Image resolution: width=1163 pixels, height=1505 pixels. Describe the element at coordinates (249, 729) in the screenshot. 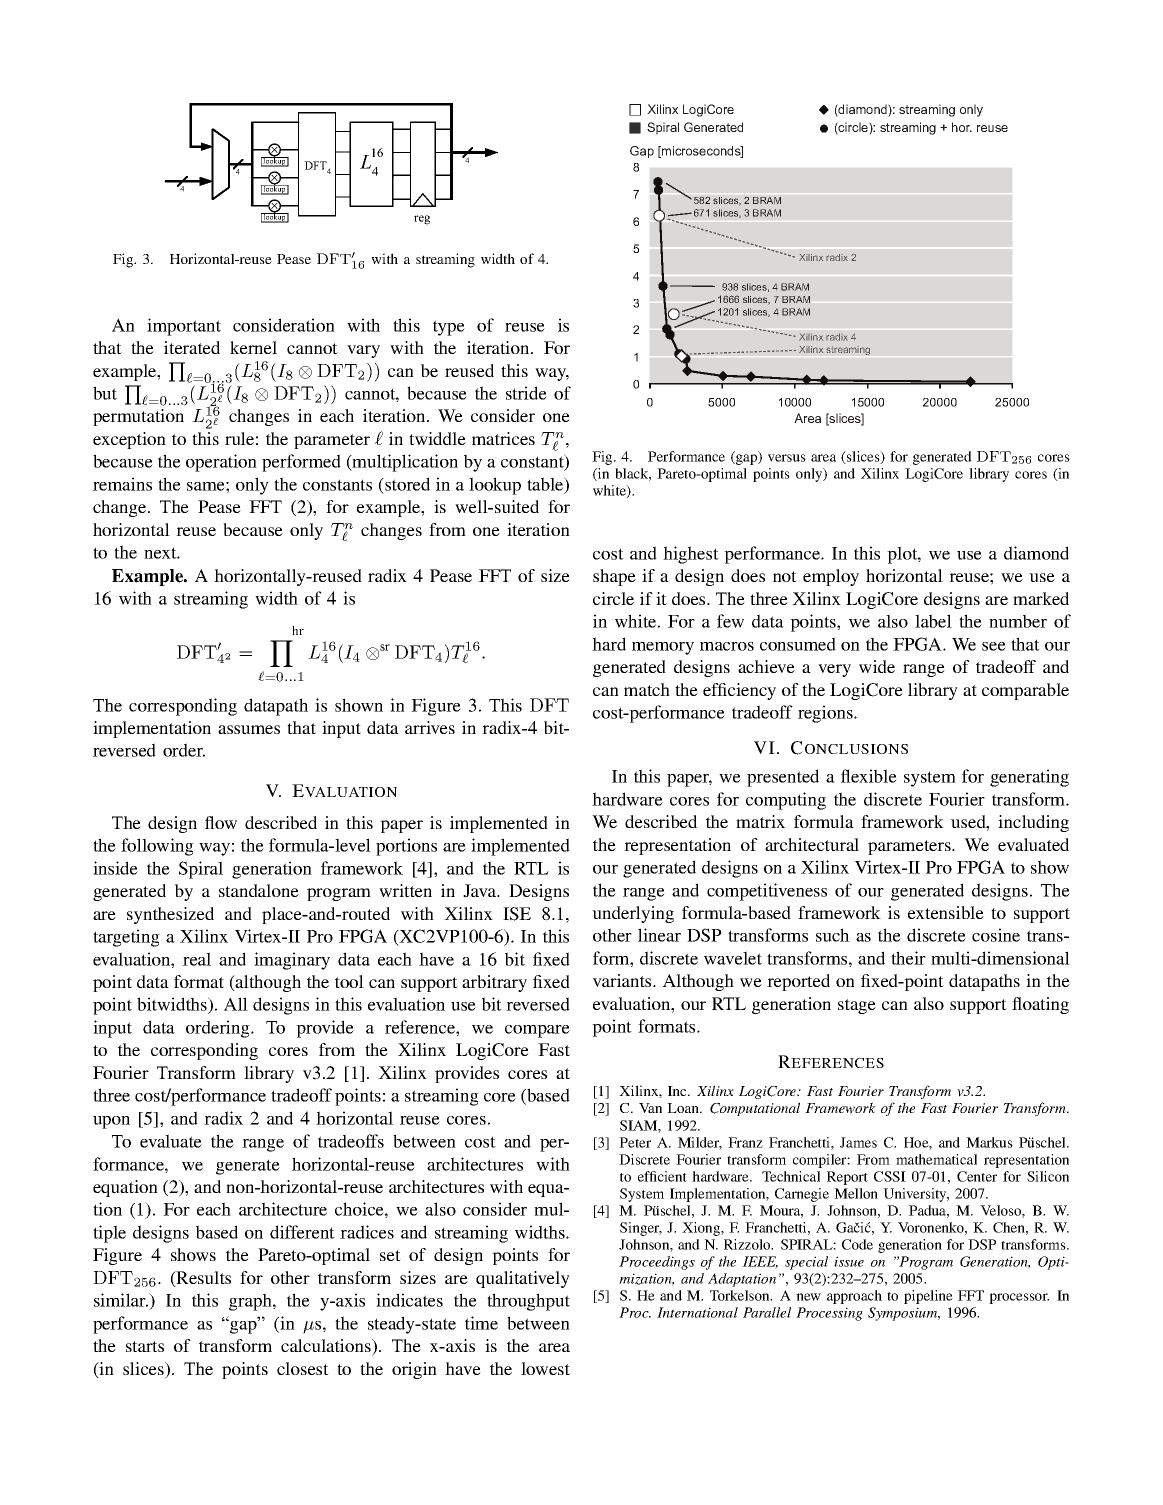

I see `assumes` at that location.
